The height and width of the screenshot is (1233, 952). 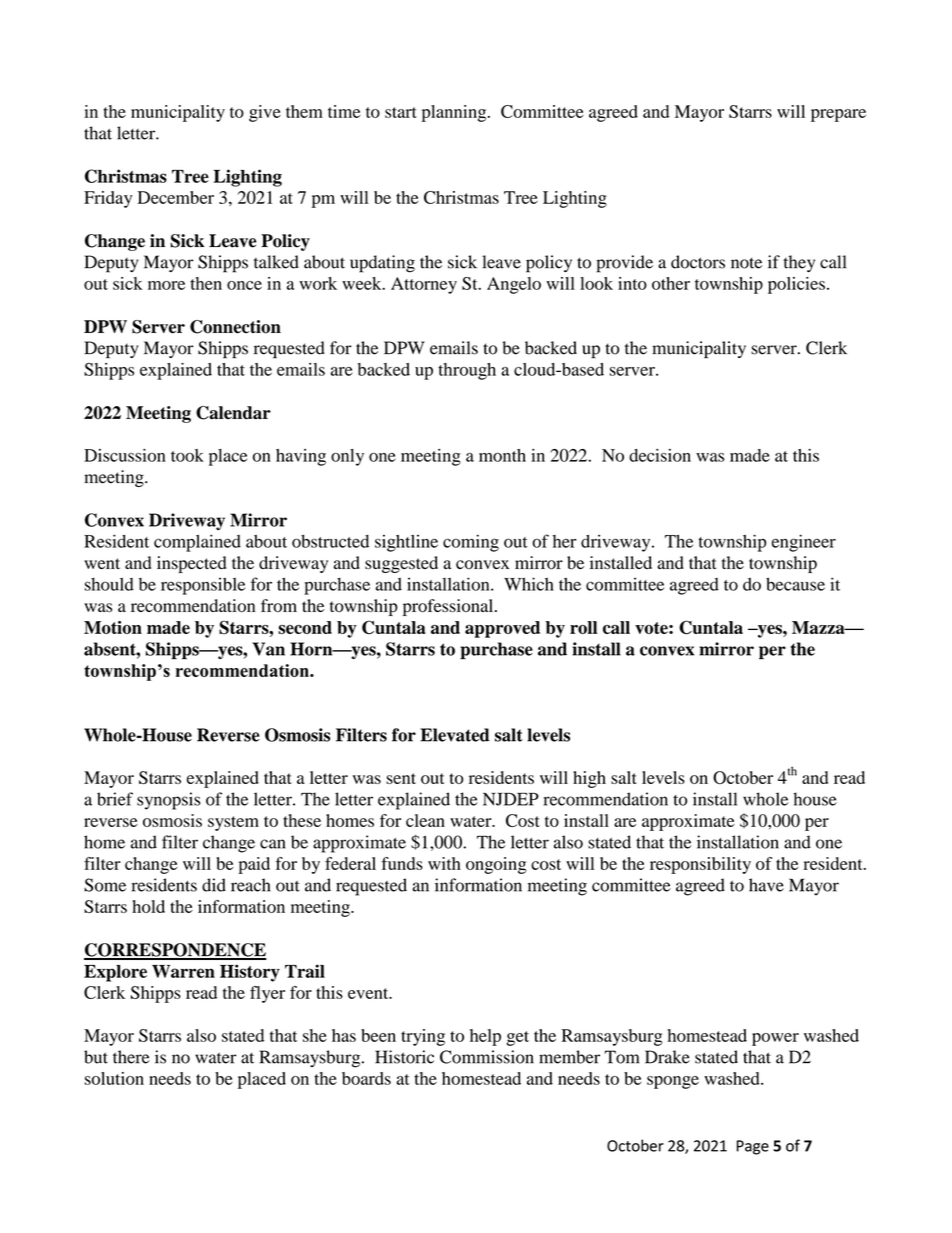 What do you see at coordinates (114, 1078) in the screenshot?
I see `solution` at bounding box center [114, 1078].
